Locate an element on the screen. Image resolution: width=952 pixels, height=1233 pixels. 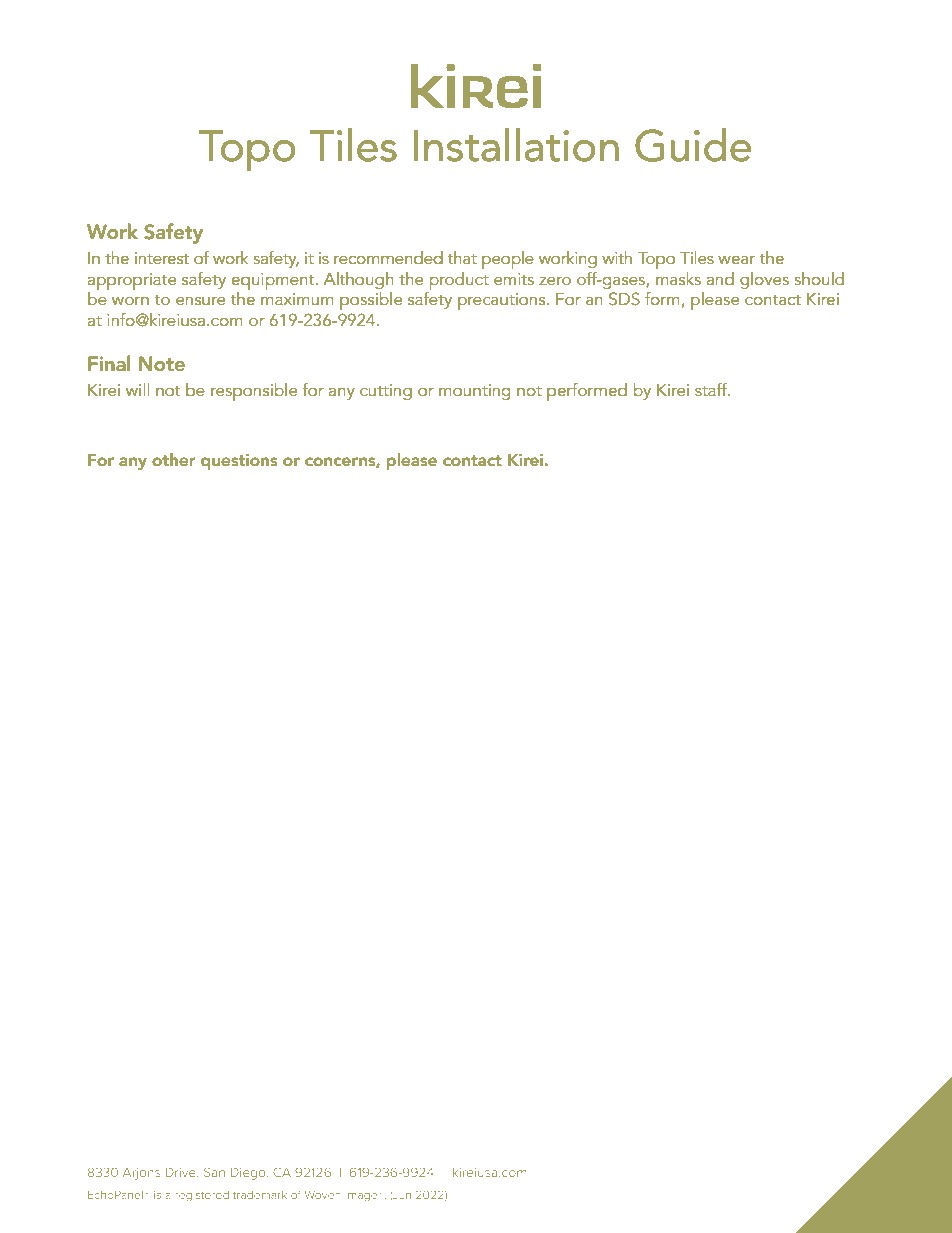
questions is located at coordinates (239, 462).
